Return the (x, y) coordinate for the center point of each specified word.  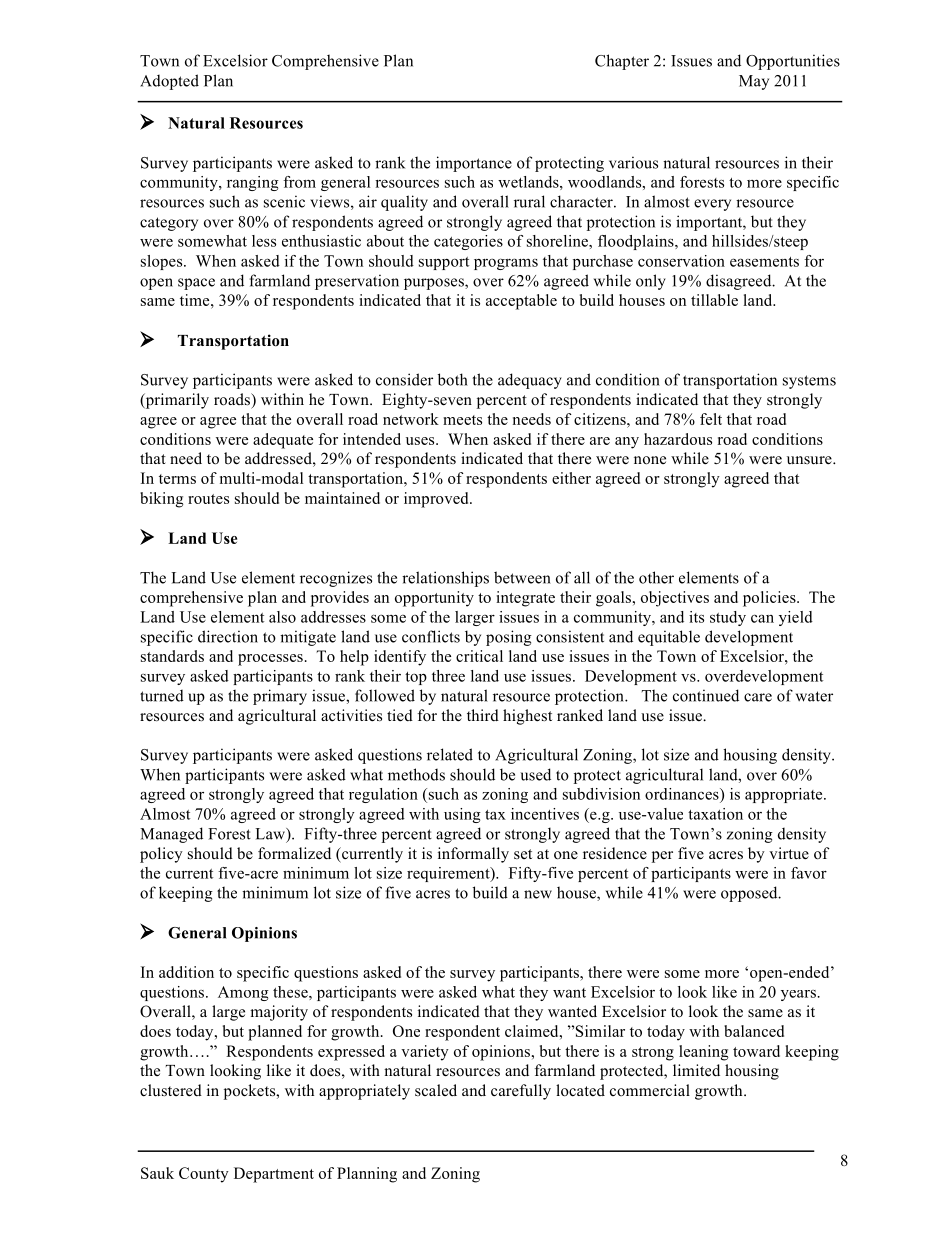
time (196, 300)
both (453, 379)
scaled (436, 1090)
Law (271, 834)
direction (228, 636)
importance (474, 164)
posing (509, 638)
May (754, 82)
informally (473, 855)
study (728, 618)
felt (711, 419)
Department (274, 1175)
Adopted (169, 82)
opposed (750, 894)
